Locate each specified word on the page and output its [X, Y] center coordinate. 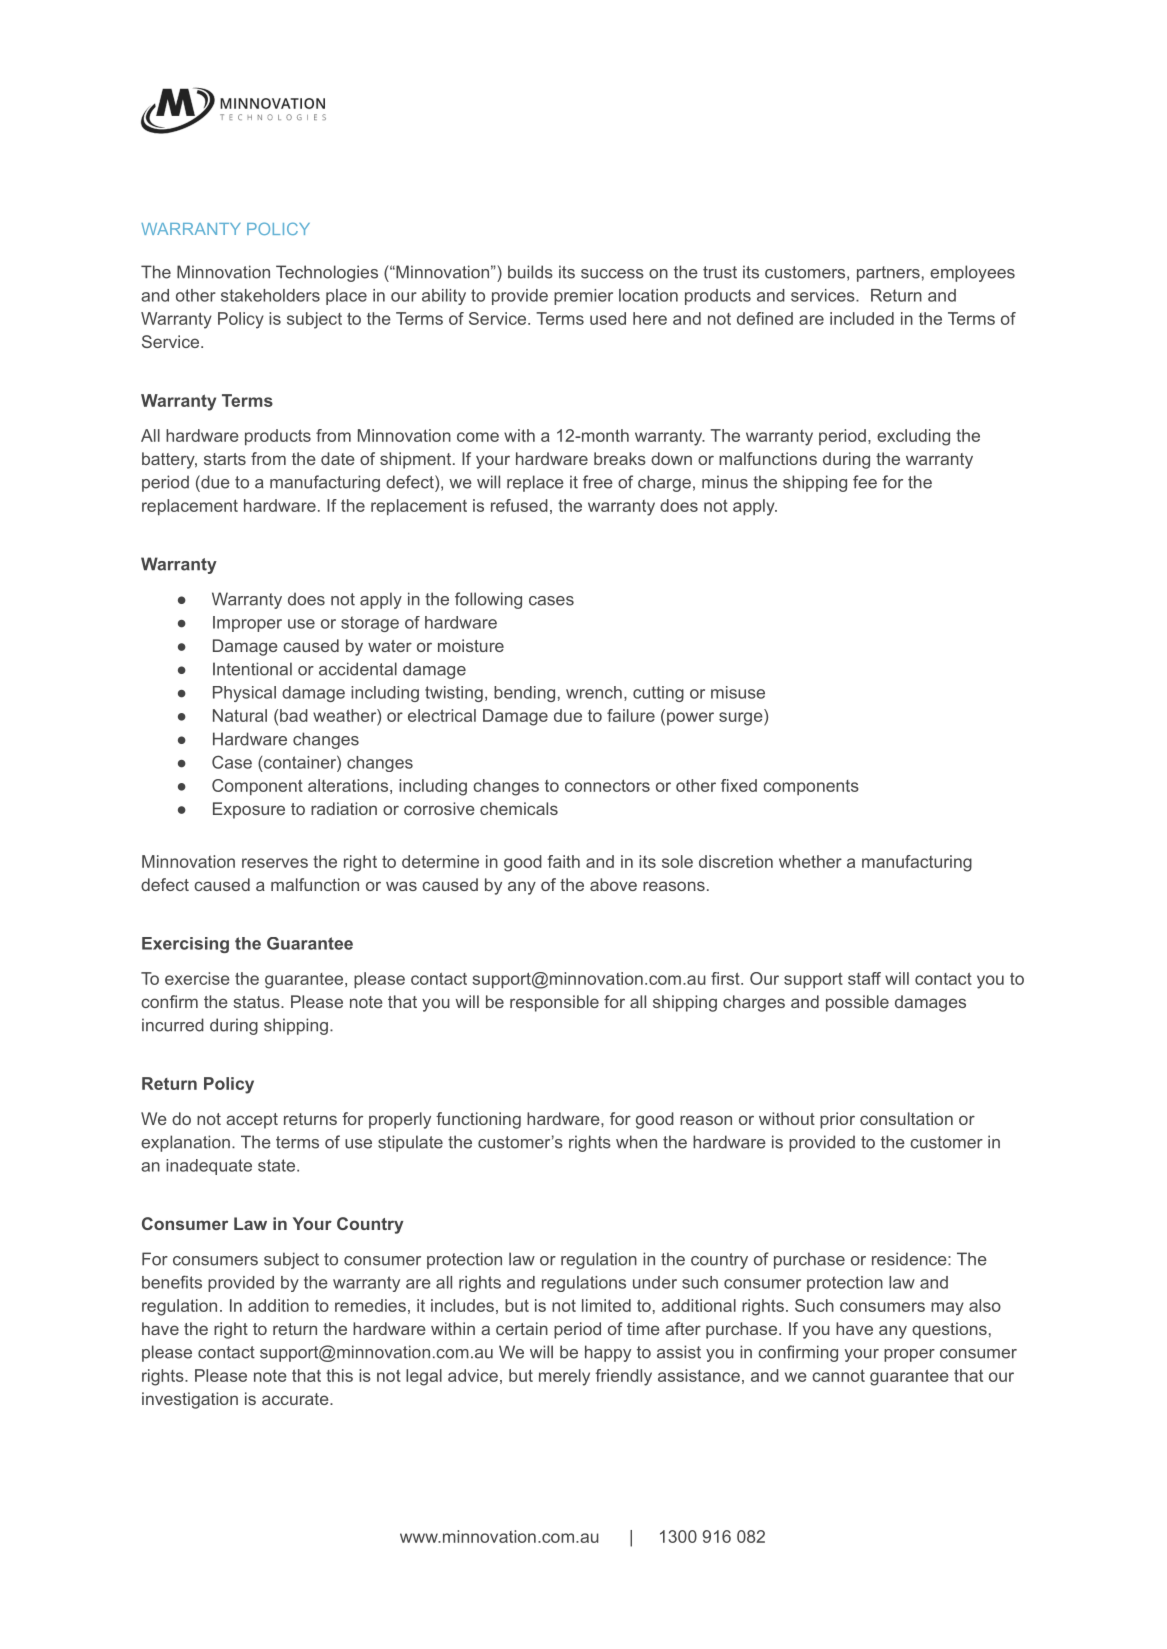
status [257, 1002]
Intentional [252, 669]
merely [564, 1377]
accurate [296, 1399]
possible [857, 1003]
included [862, 318]
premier [583, 297]
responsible [554, 1003]
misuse [738, 692]
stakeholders [270, 295]
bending [524, 694]
